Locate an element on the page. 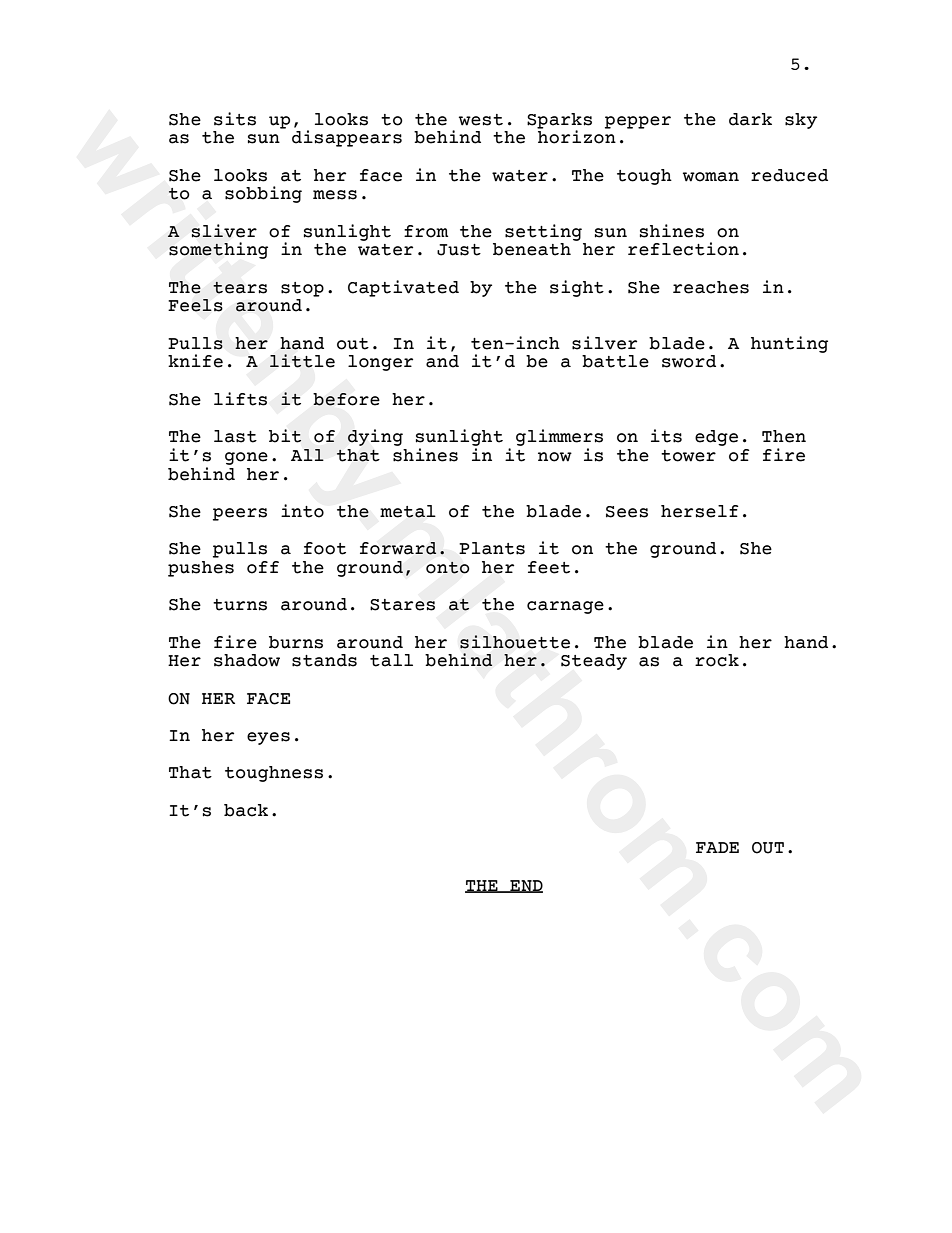  sits is located at coordinates (235, 119).
